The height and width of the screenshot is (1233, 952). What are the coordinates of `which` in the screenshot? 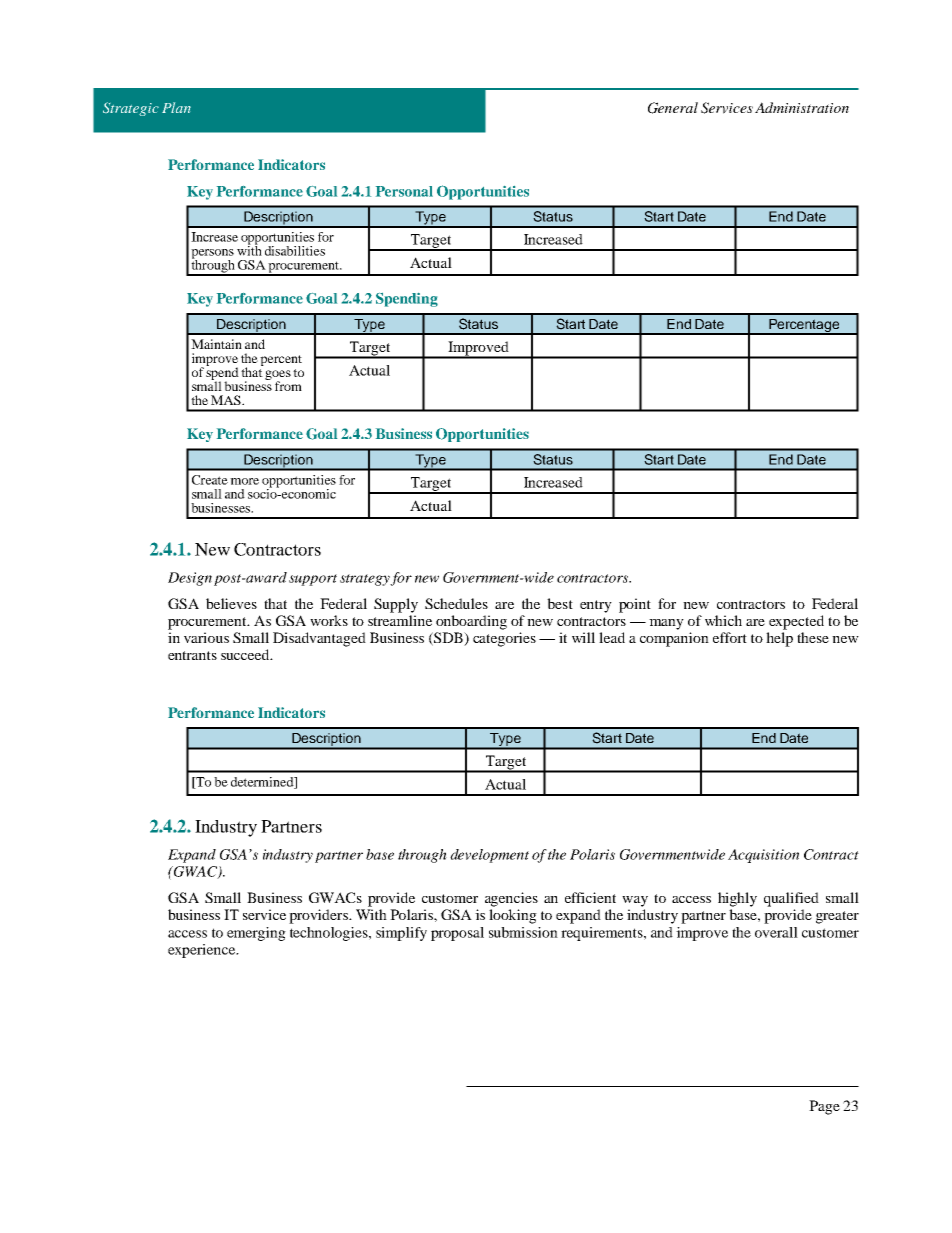 It's located at (723, 620).
